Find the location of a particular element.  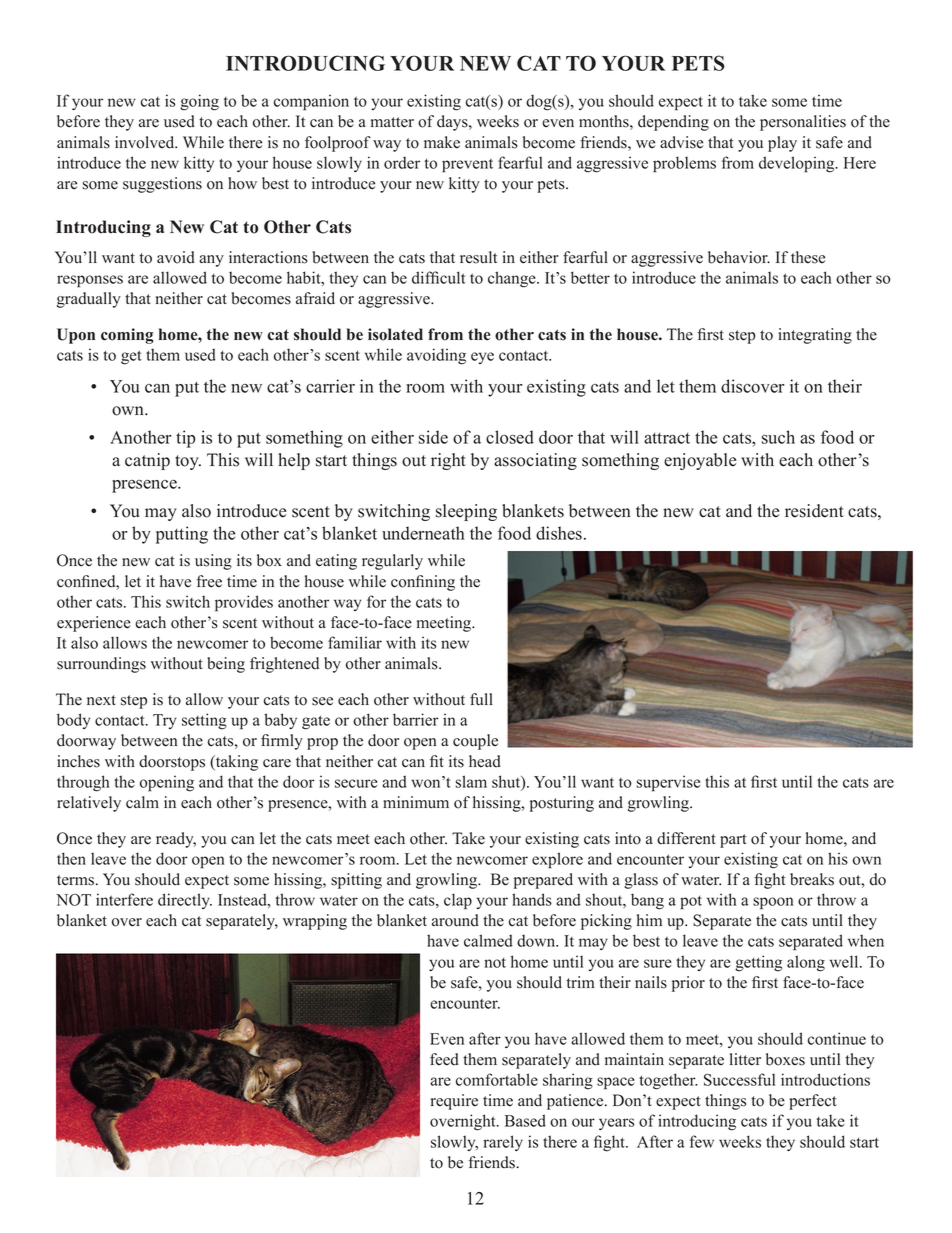

Try is located at coordinates (164, 721).
